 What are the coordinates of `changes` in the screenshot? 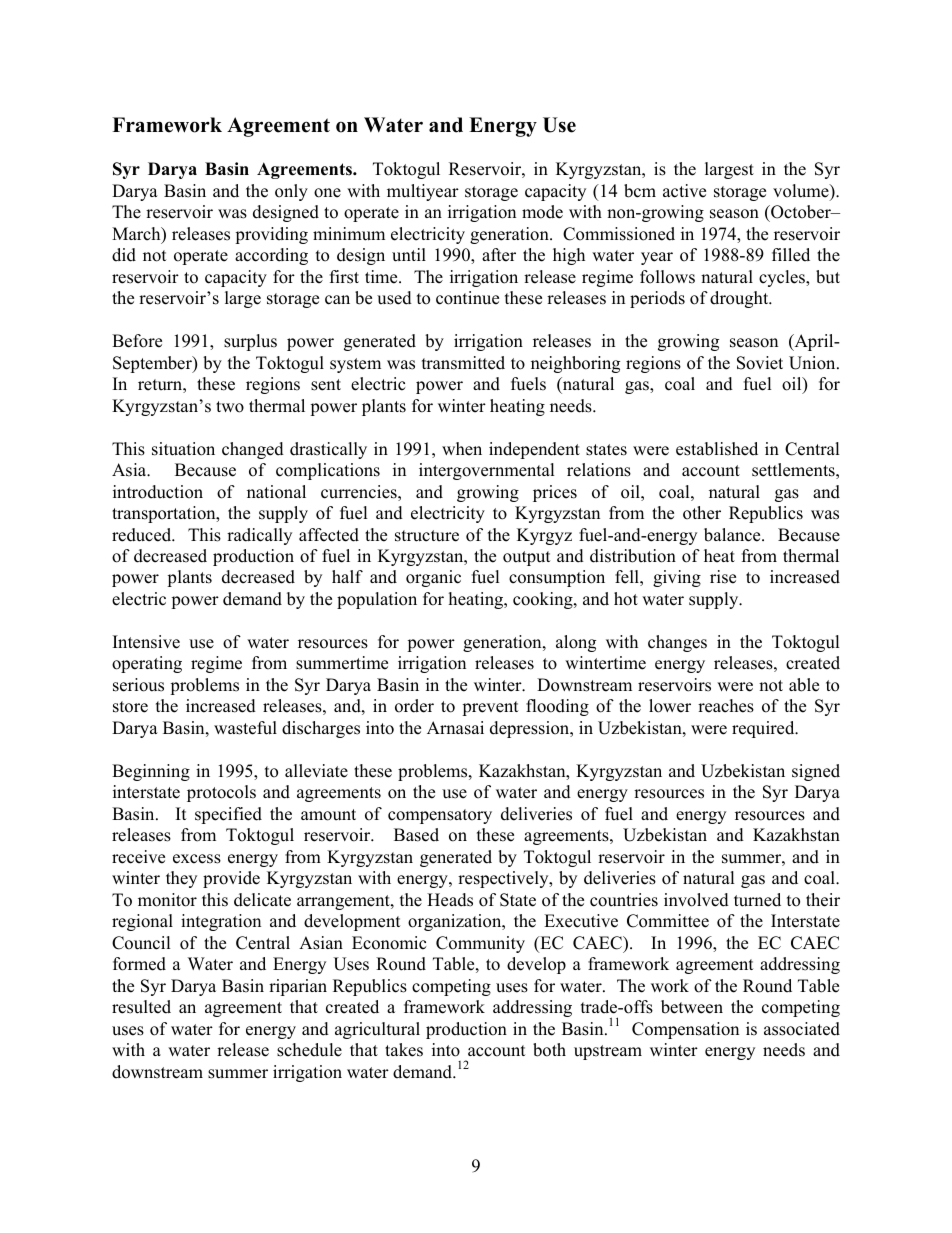 It's located at (677, 643).
